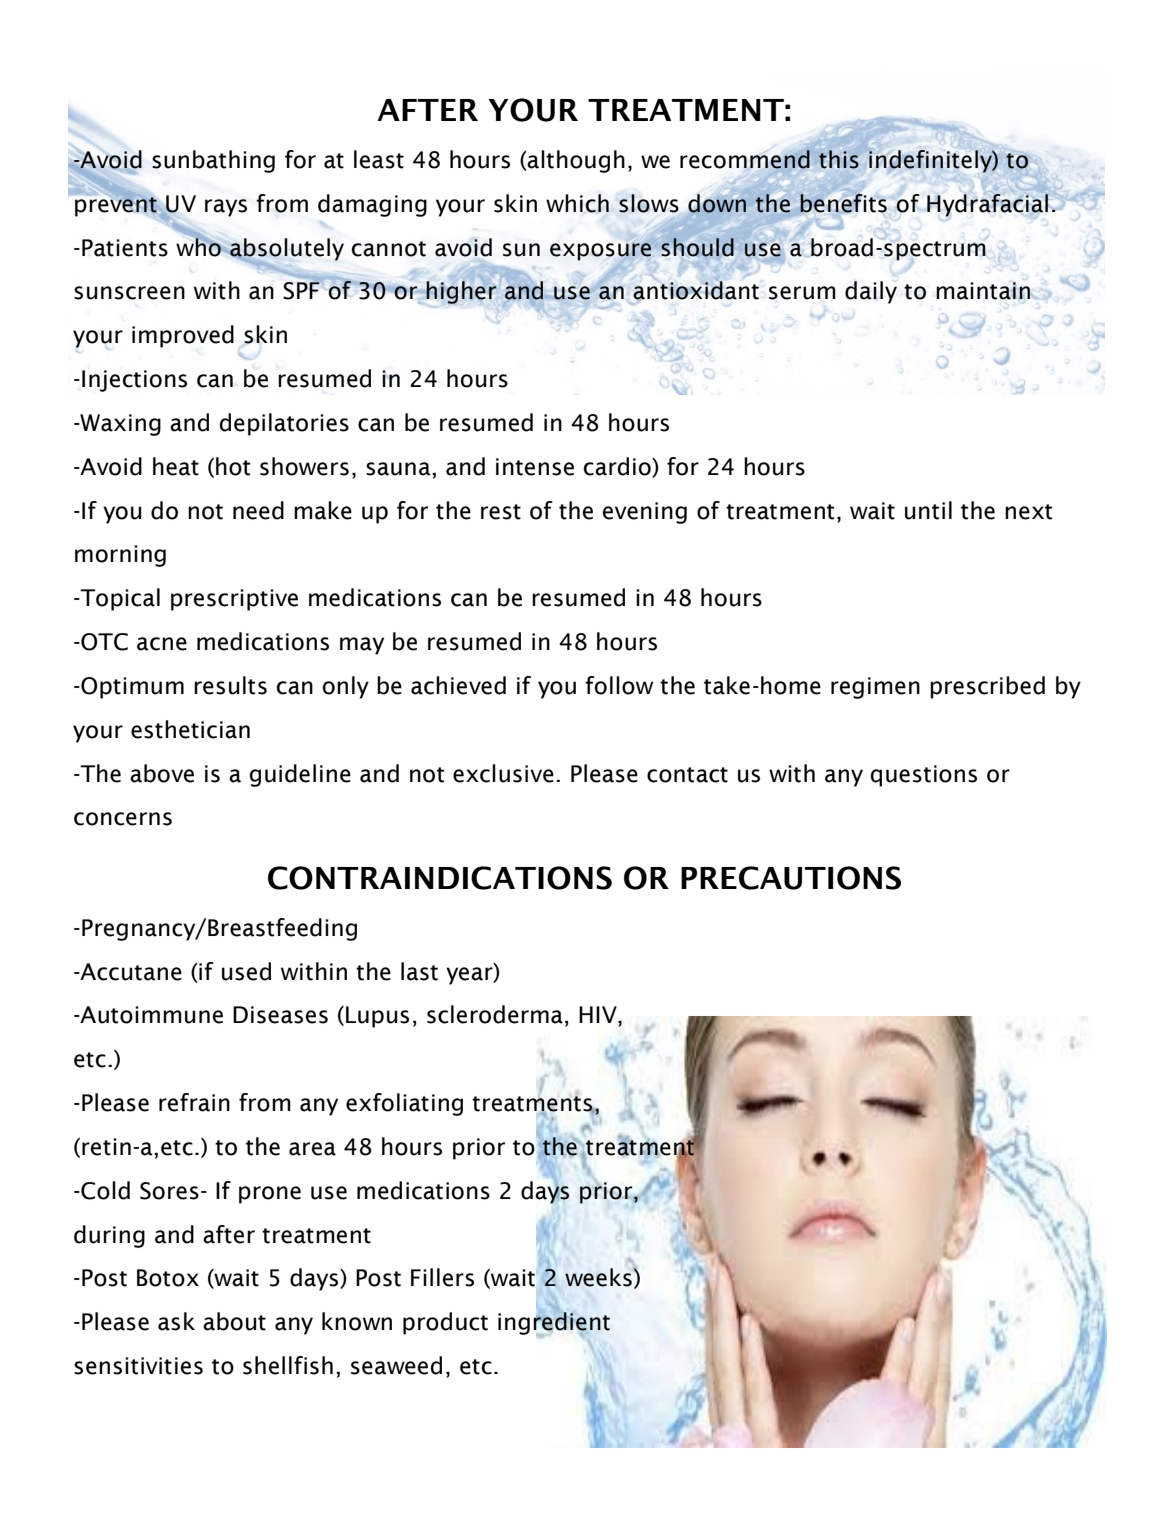 This page has width=1175, height=1521. I want to click on weeks, so click(598, 1277).
